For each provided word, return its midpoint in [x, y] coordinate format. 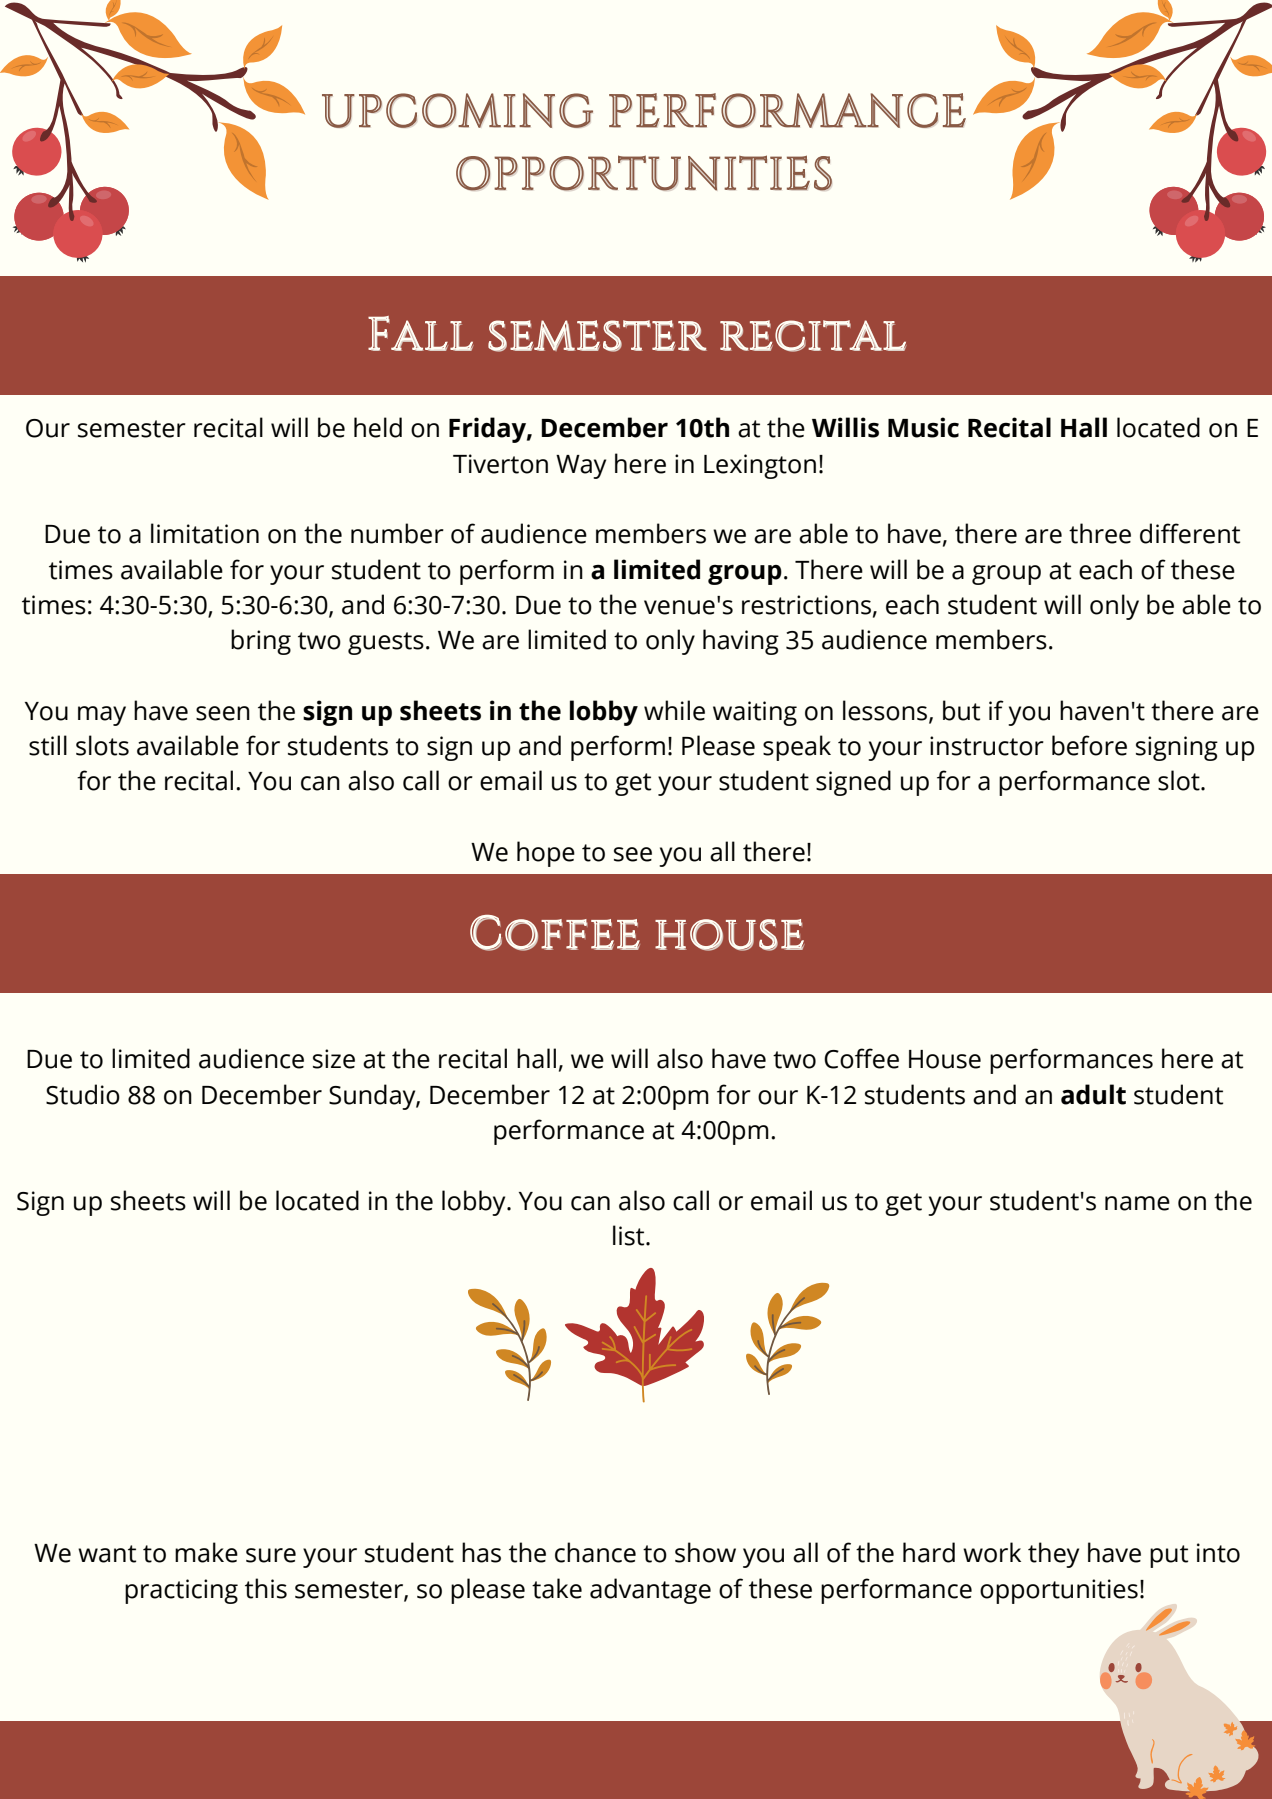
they [1053, 1555]
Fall [420, 333]
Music [923, 427]
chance [595, 1552]
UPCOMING [457, 110]
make [206, 1552]
